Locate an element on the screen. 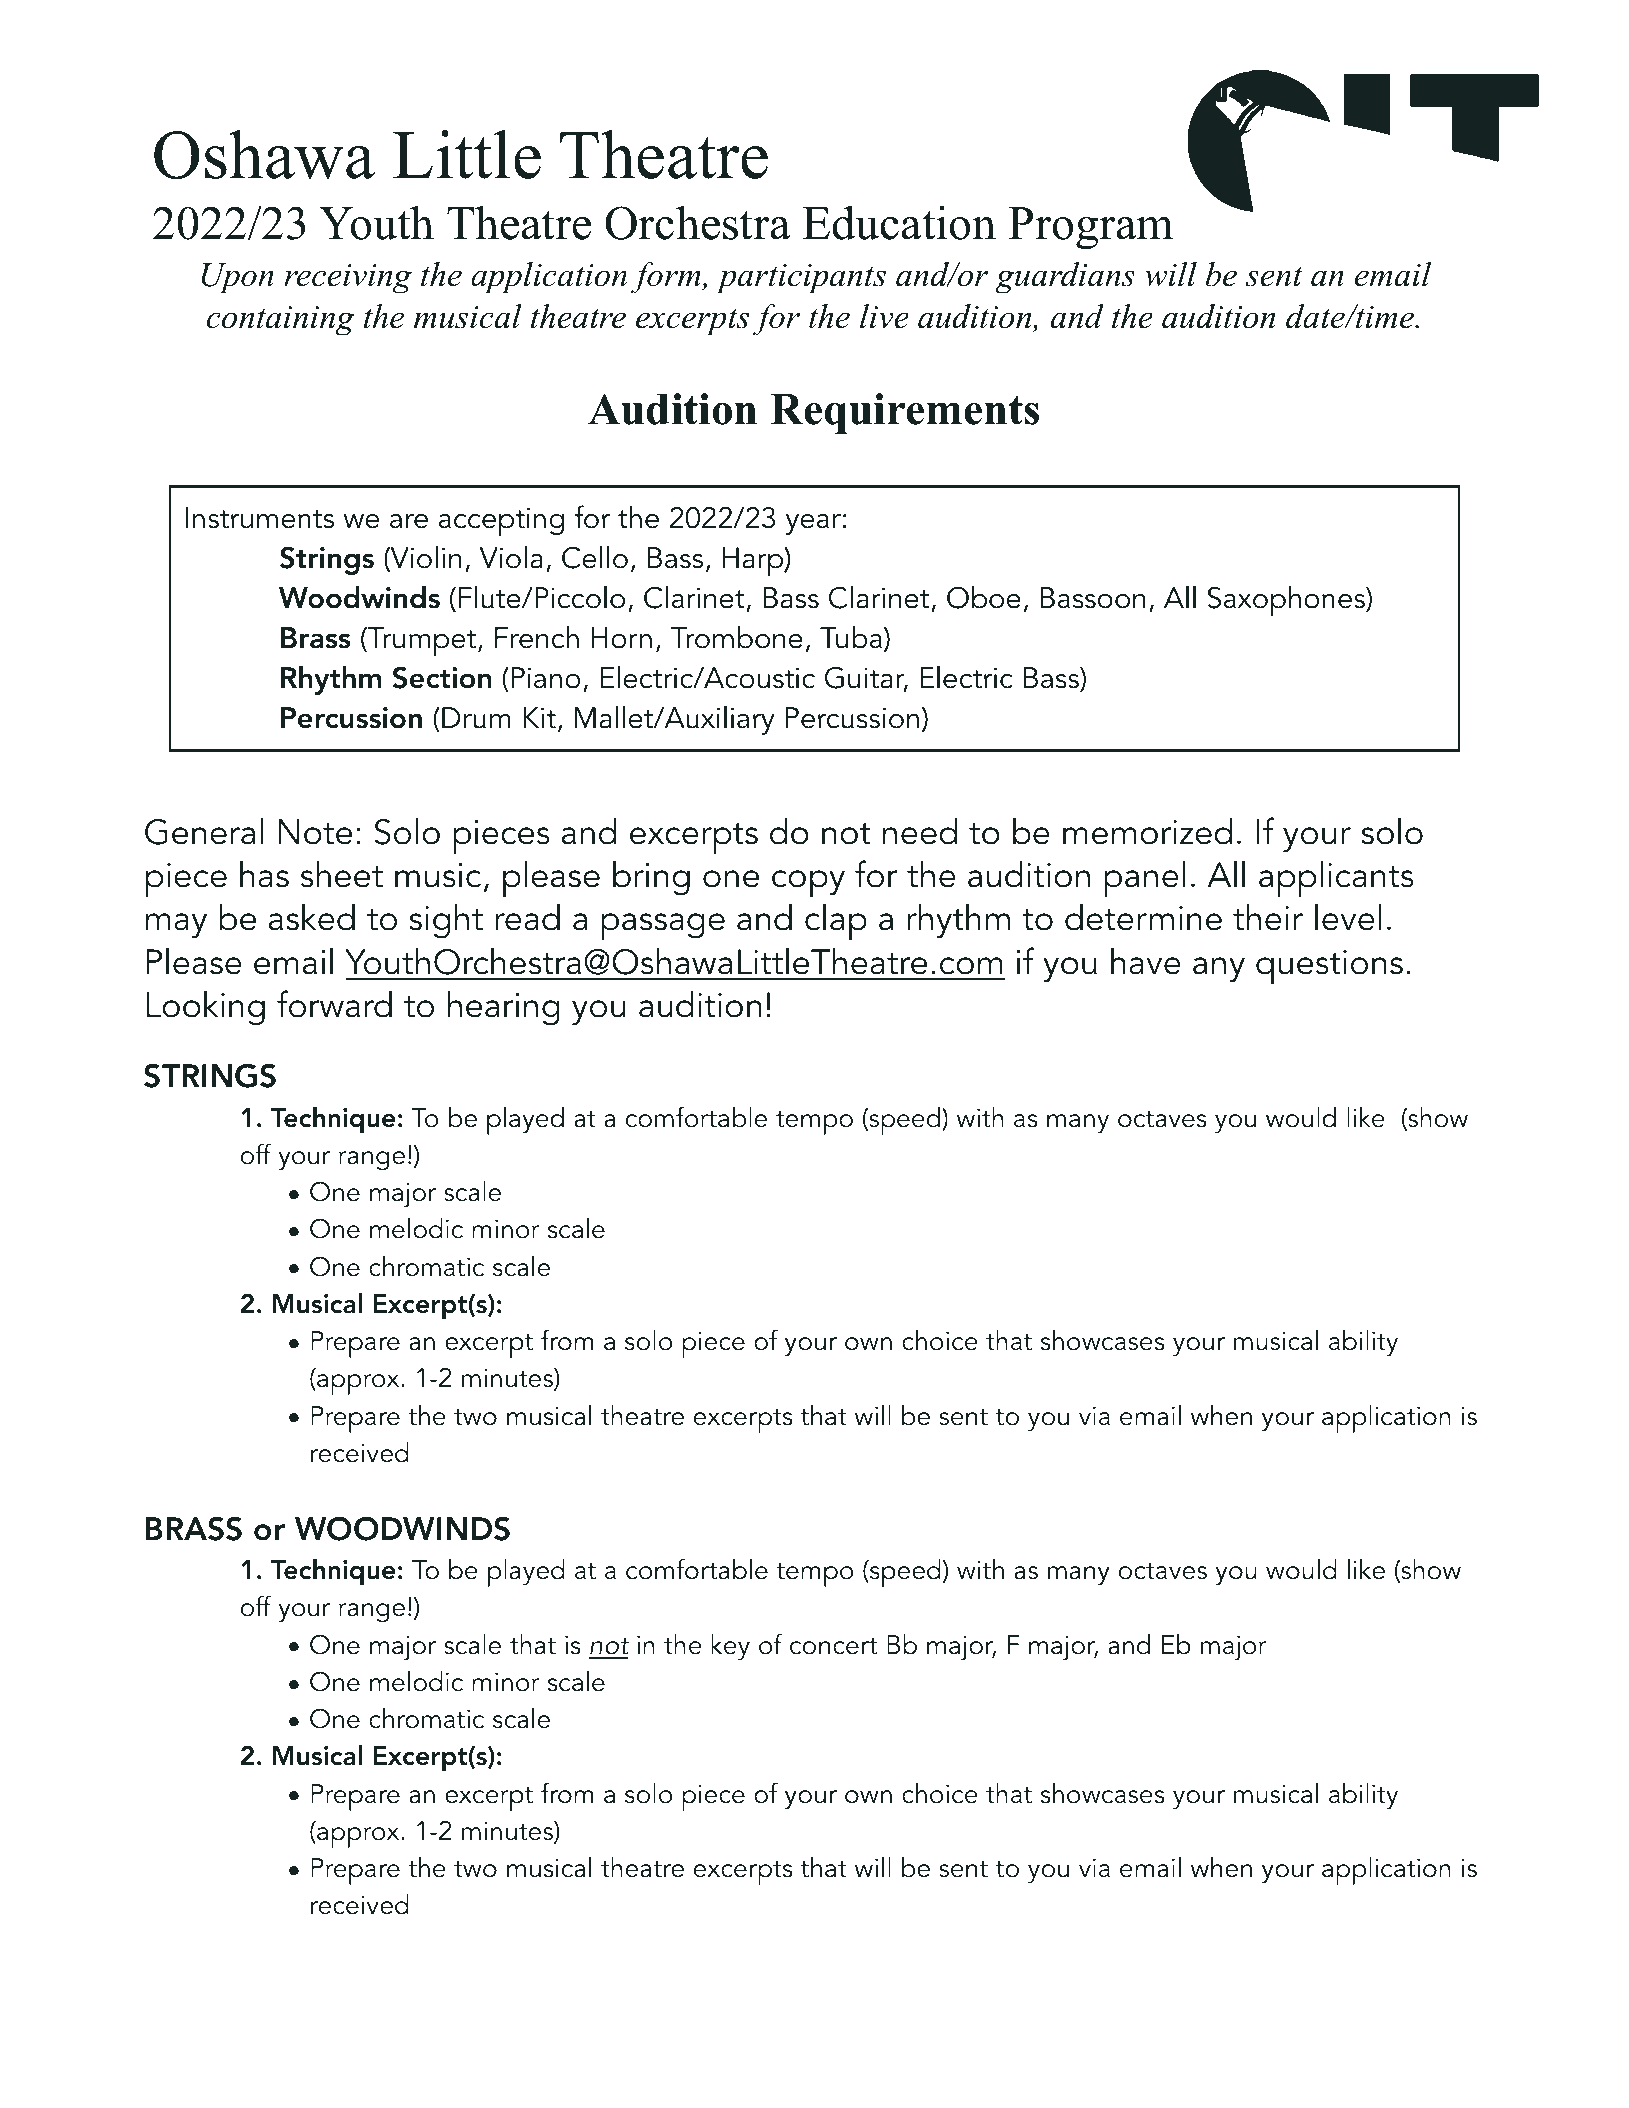 The width and height of the screenshot is (1629, 2108). memorized is located at coordinates (1147, 831).
